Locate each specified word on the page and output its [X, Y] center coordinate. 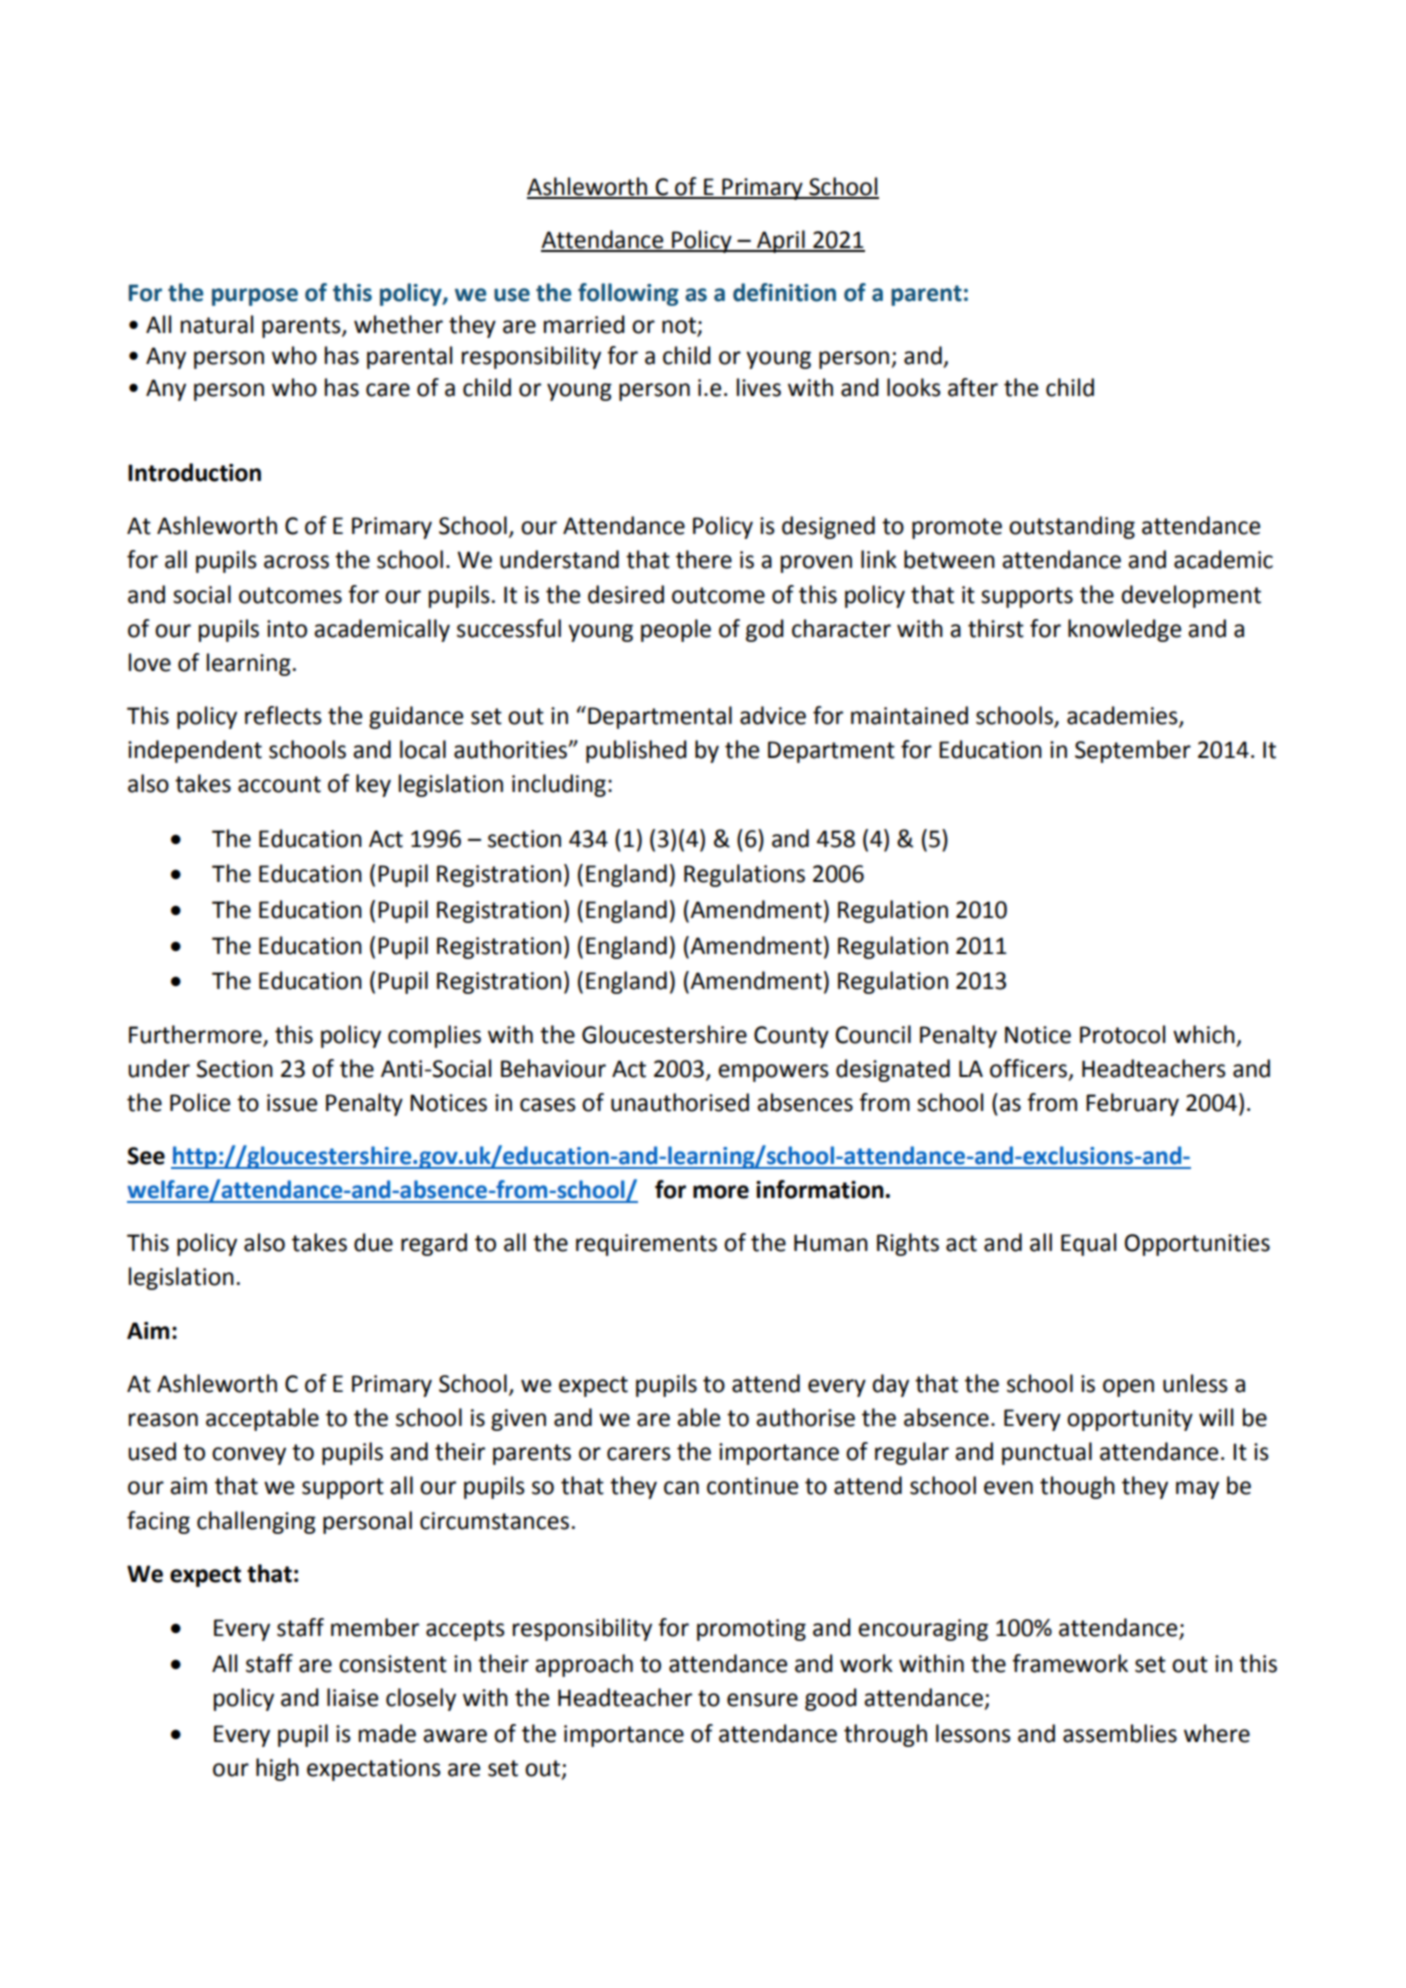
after [973, 387]
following [628, 294]
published [636, 751]
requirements [646, 1245]
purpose [255, 297]
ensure [762, 1700]
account [279, 784]
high [277, 1769]
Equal [1088, 1244]
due [373, 1242]
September [1133, 751]
